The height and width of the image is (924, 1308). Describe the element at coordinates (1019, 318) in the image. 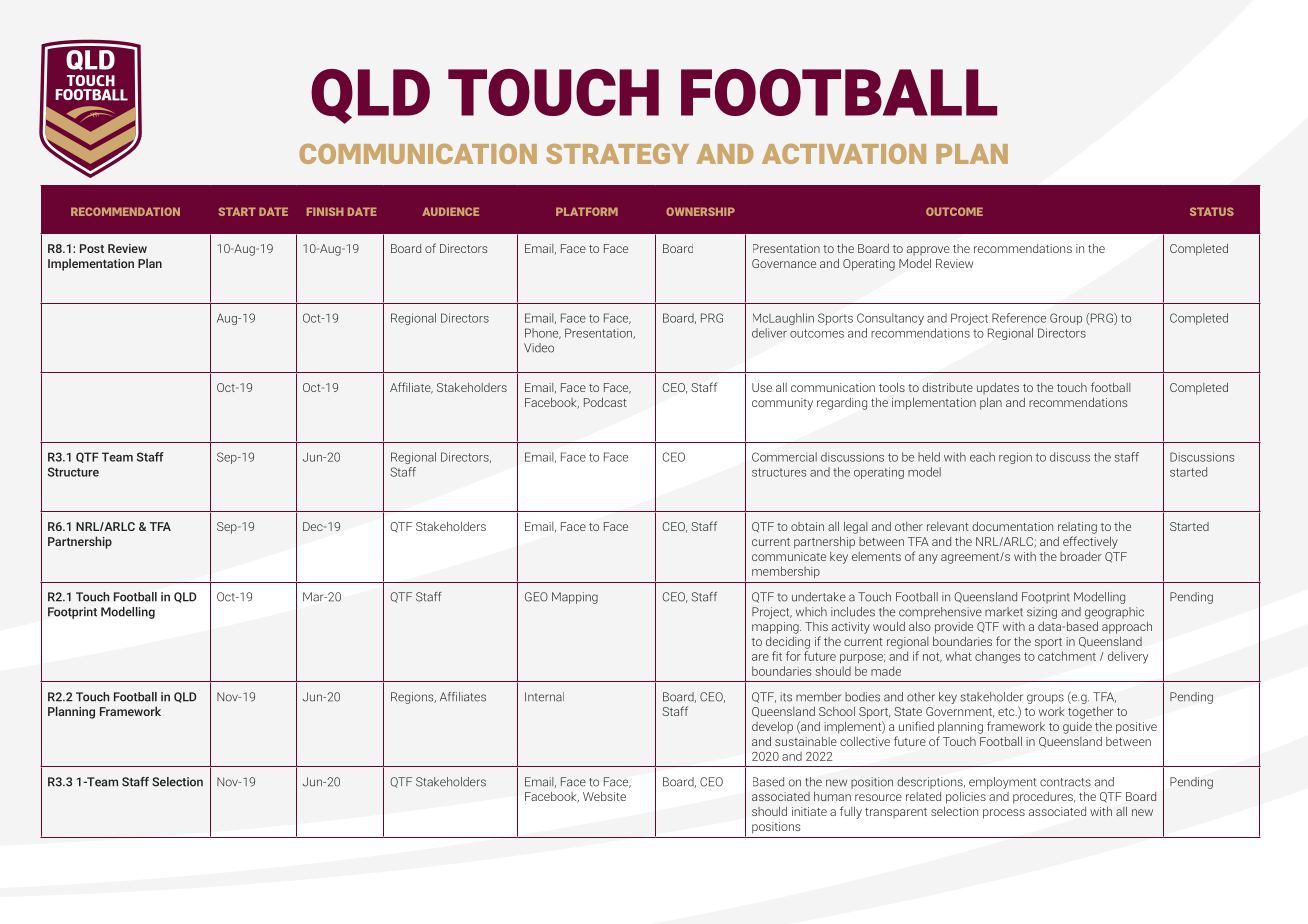

I see `Reference` at that location.
